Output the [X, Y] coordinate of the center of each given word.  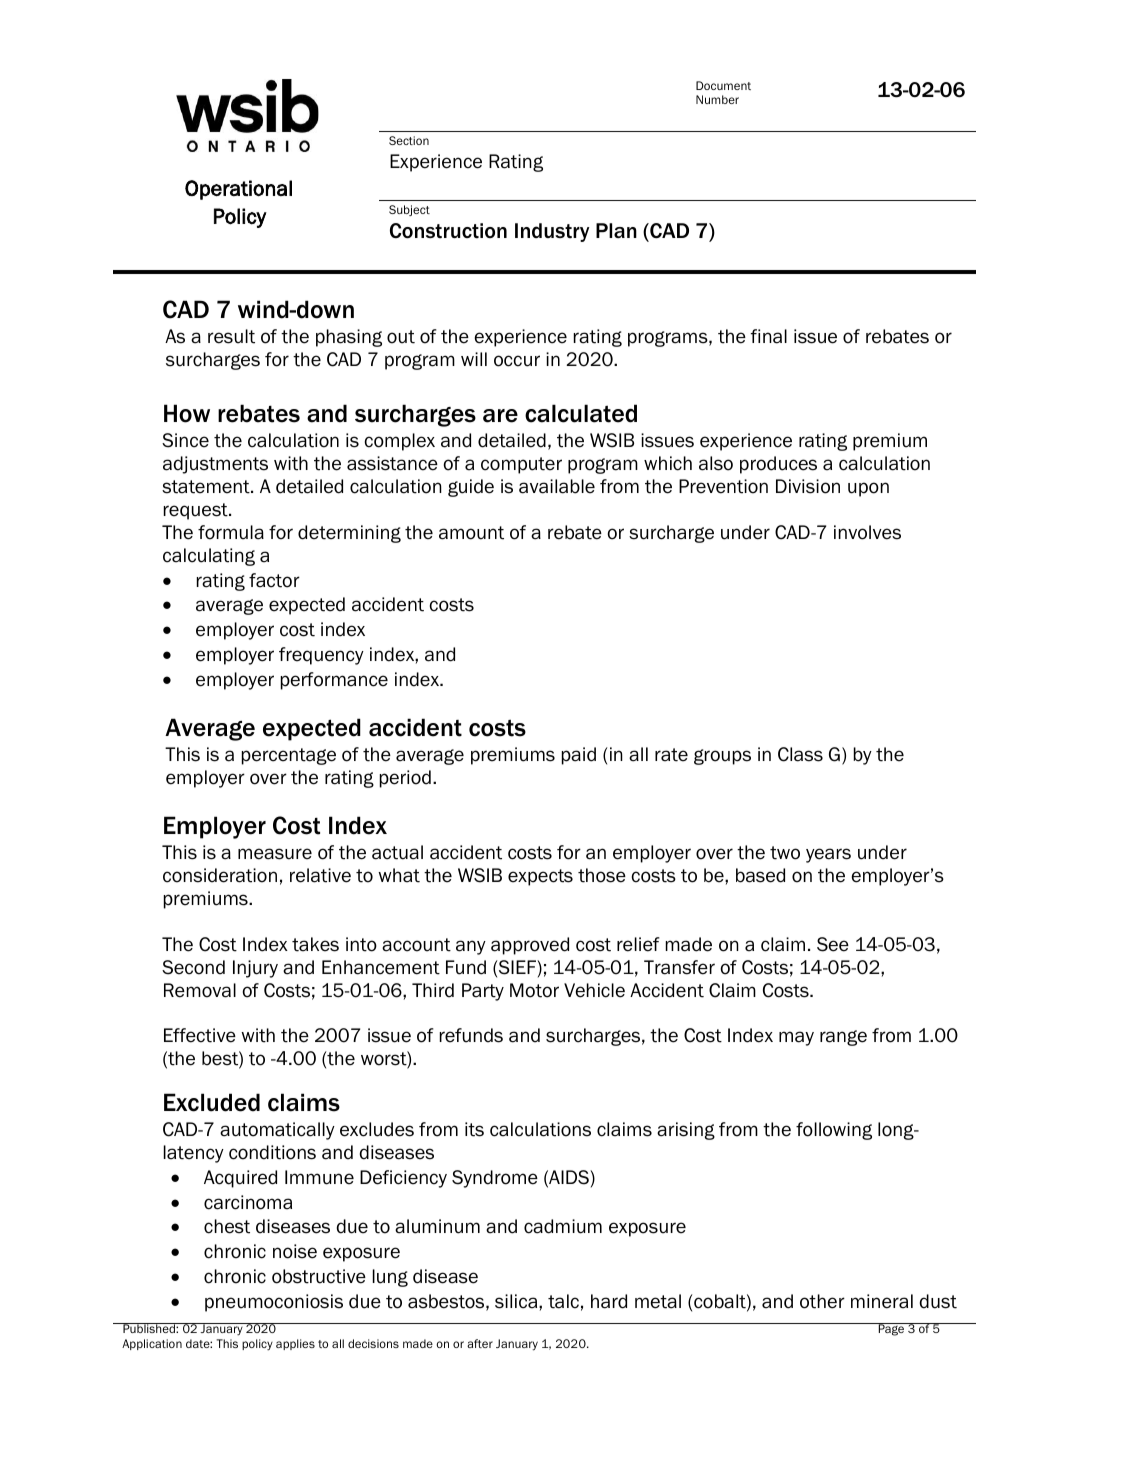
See [833, 944]
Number [717, 99]
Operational [238, 190]
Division [808, 486]
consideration [220, 875]
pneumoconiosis [274, 1303]
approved [530, 946]
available [557, 486]
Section [409, 140]
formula [231, 532]
